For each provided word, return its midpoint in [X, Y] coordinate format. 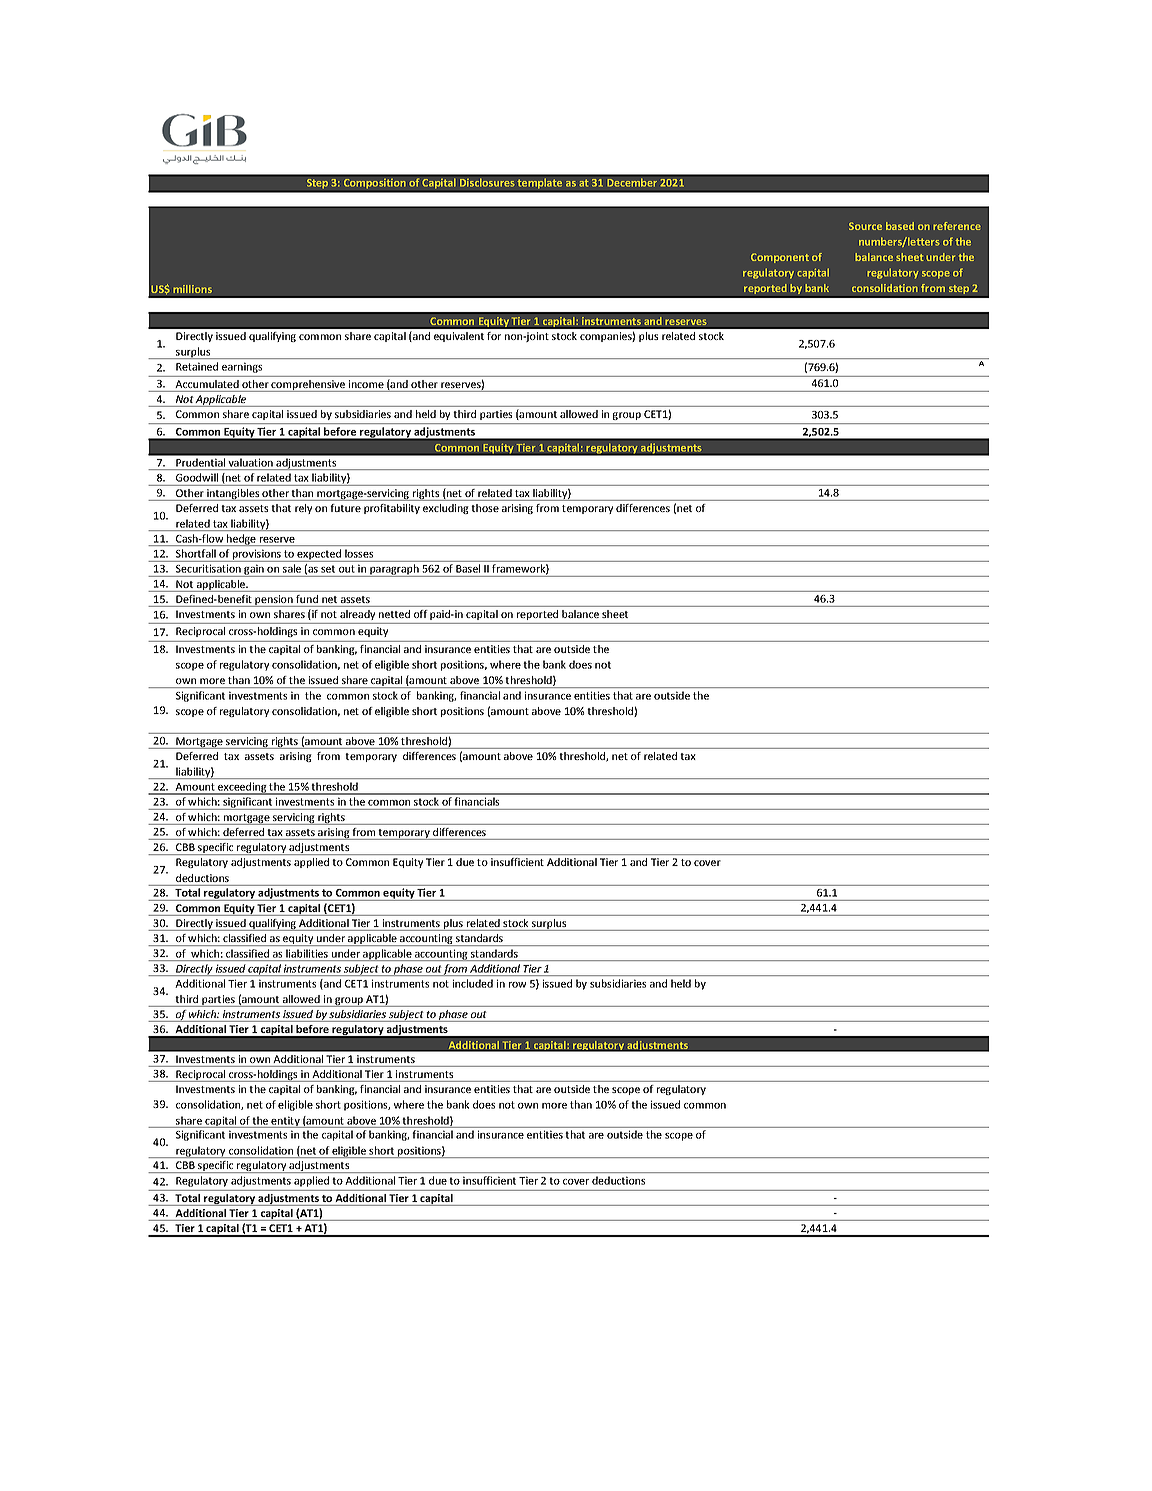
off [420, 614]
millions [192, 289]
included [473, 983]
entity [286, 1122]
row [517, 985]
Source [865, 226]
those [485, 508]
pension [274, 601]
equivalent [459, 337]
